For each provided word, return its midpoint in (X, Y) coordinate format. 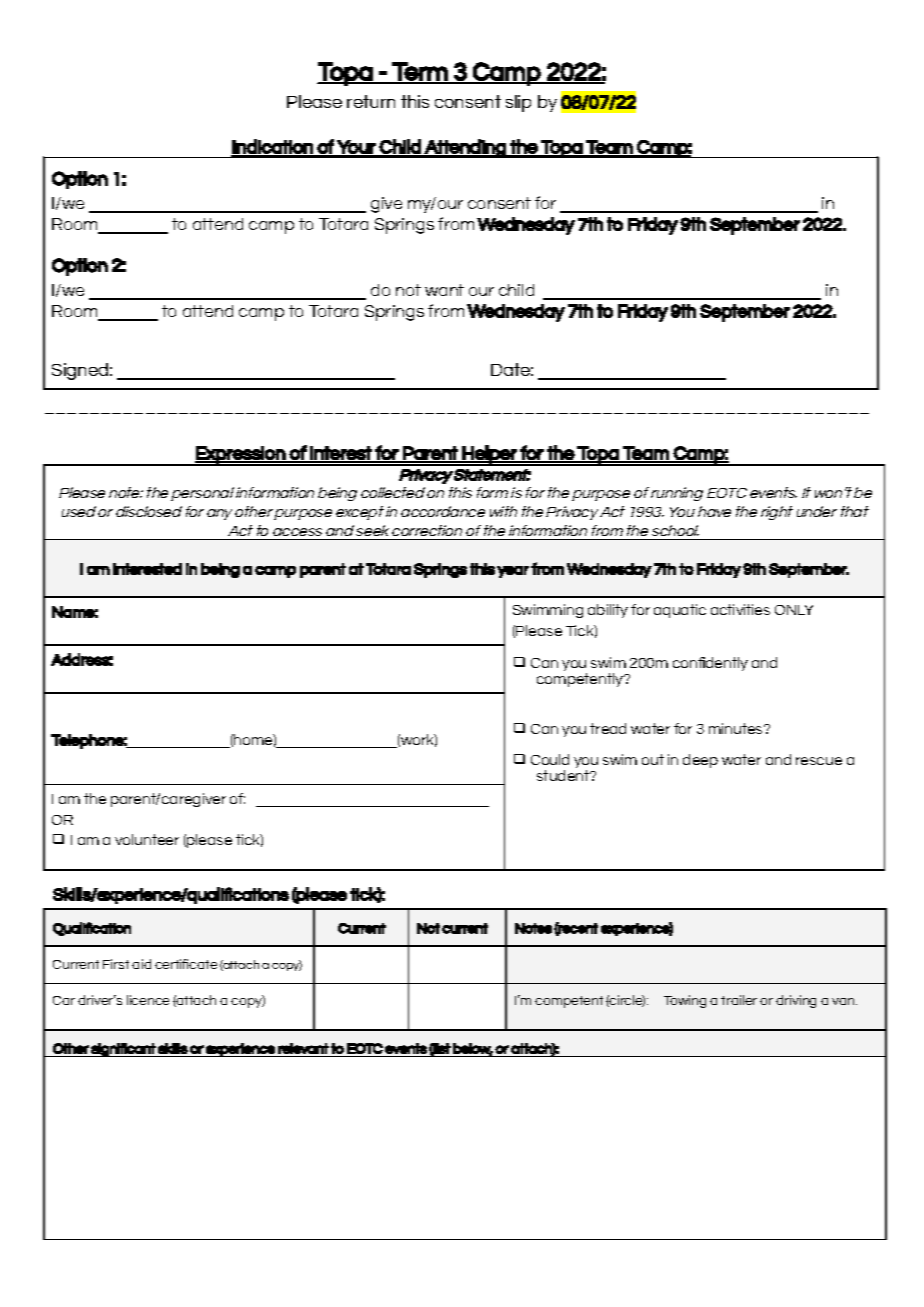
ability (608, 611)
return (371, 101)
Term (419, 72)
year (513, 572)
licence (148, 1000)
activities (740, 609)
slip (518, 103)
